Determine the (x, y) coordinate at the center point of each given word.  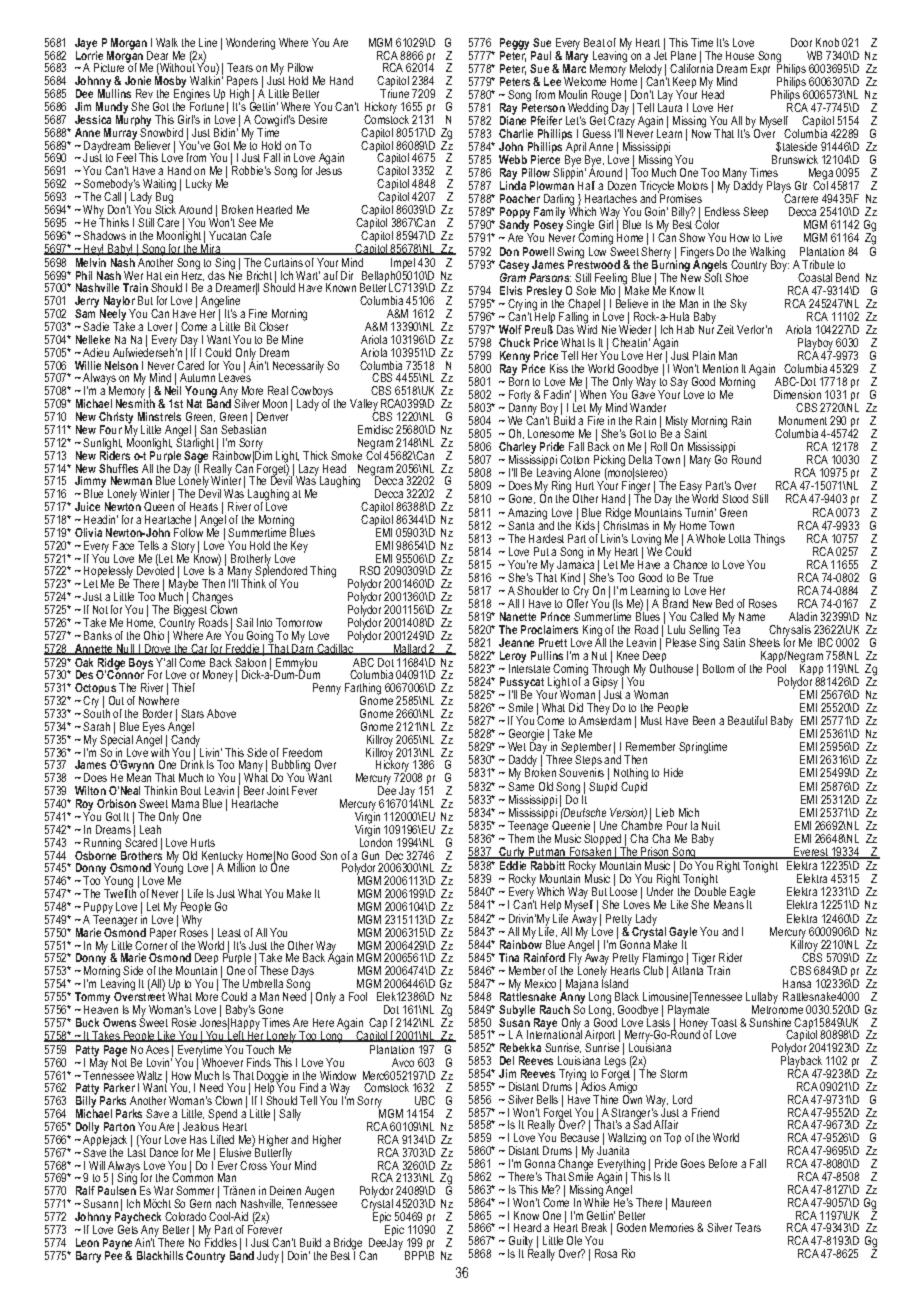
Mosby (170, 82)
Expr (760, 69)
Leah (150, 829)
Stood (735, 498)
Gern (200, 1203)
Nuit (711, 825)
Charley (517, 449)
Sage (196, 456)
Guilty (520, 1243)
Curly (512, 853)
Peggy (516, 45)
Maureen (691, 1202)
